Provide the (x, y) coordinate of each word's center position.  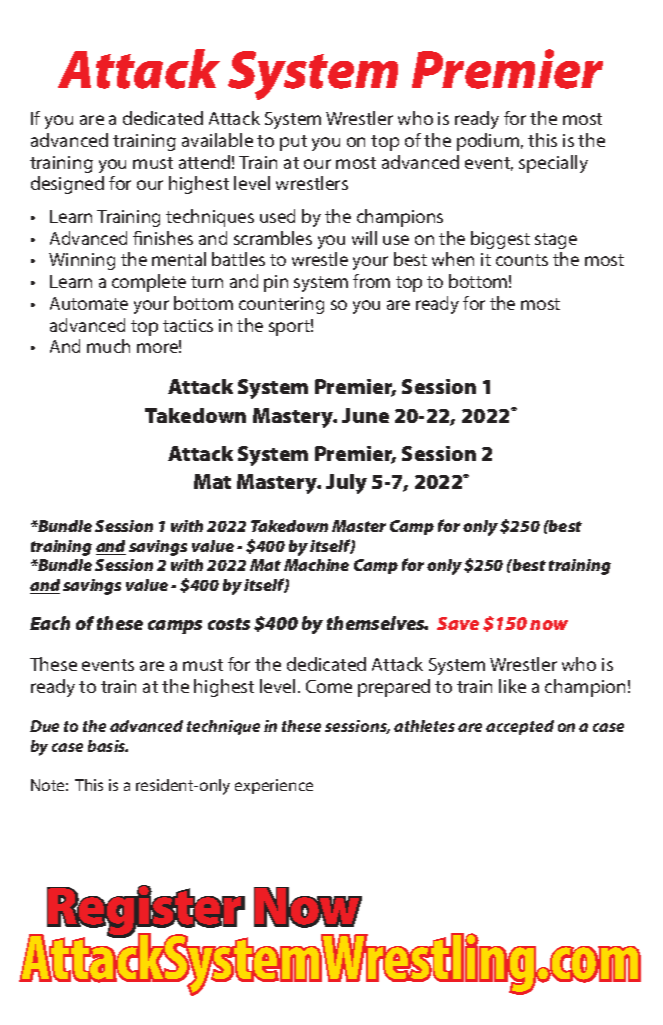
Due (44, 726)
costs (229, 624)
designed (67, 185)
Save (458, 623)
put (293, 143)
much (108, 346)
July (346, 484)
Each (50, 623)
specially (553, 164)
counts (522, 260)
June (365, 415)
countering (281, 305)
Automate (89, 303)
